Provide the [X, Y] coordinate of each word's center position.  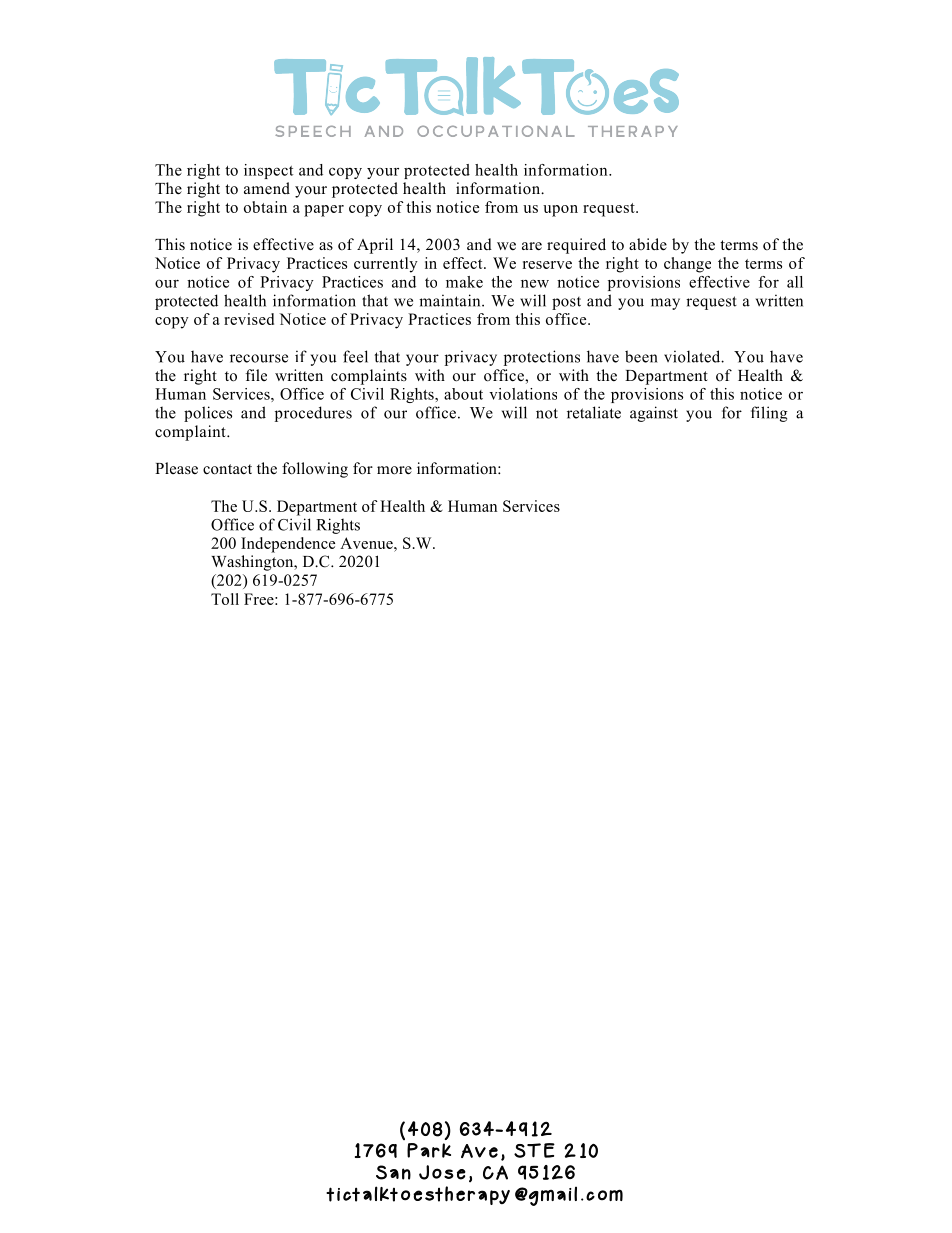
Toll [225, 599]
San [393, 1172]
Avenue [367, 543]
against [654, 414]
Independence [288, 545]
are [532, 246]
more [394, 470]
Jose [442, 1172]
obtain [265, 207]
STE [534, 1150]
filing [769, 414]
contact [227, 469]
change [687, 265]
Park [429, 1150]
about [463, 394]
